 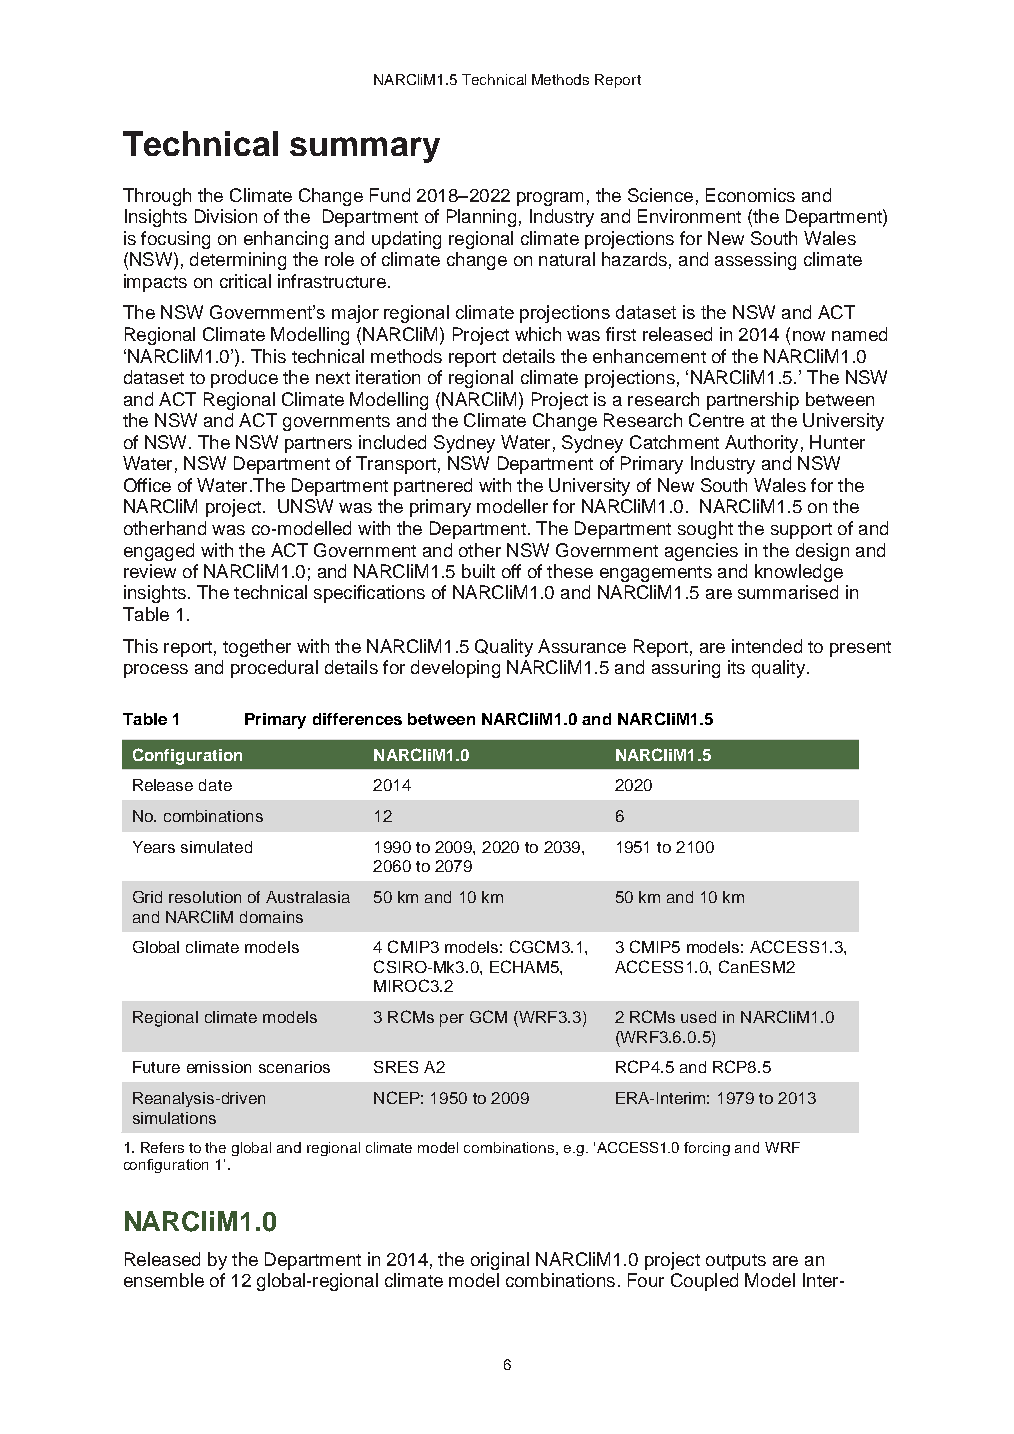 What do you see at coordinates (164, 1280) in the screenshot?
I see `ensemble` at bounding box center [164, 1280].
